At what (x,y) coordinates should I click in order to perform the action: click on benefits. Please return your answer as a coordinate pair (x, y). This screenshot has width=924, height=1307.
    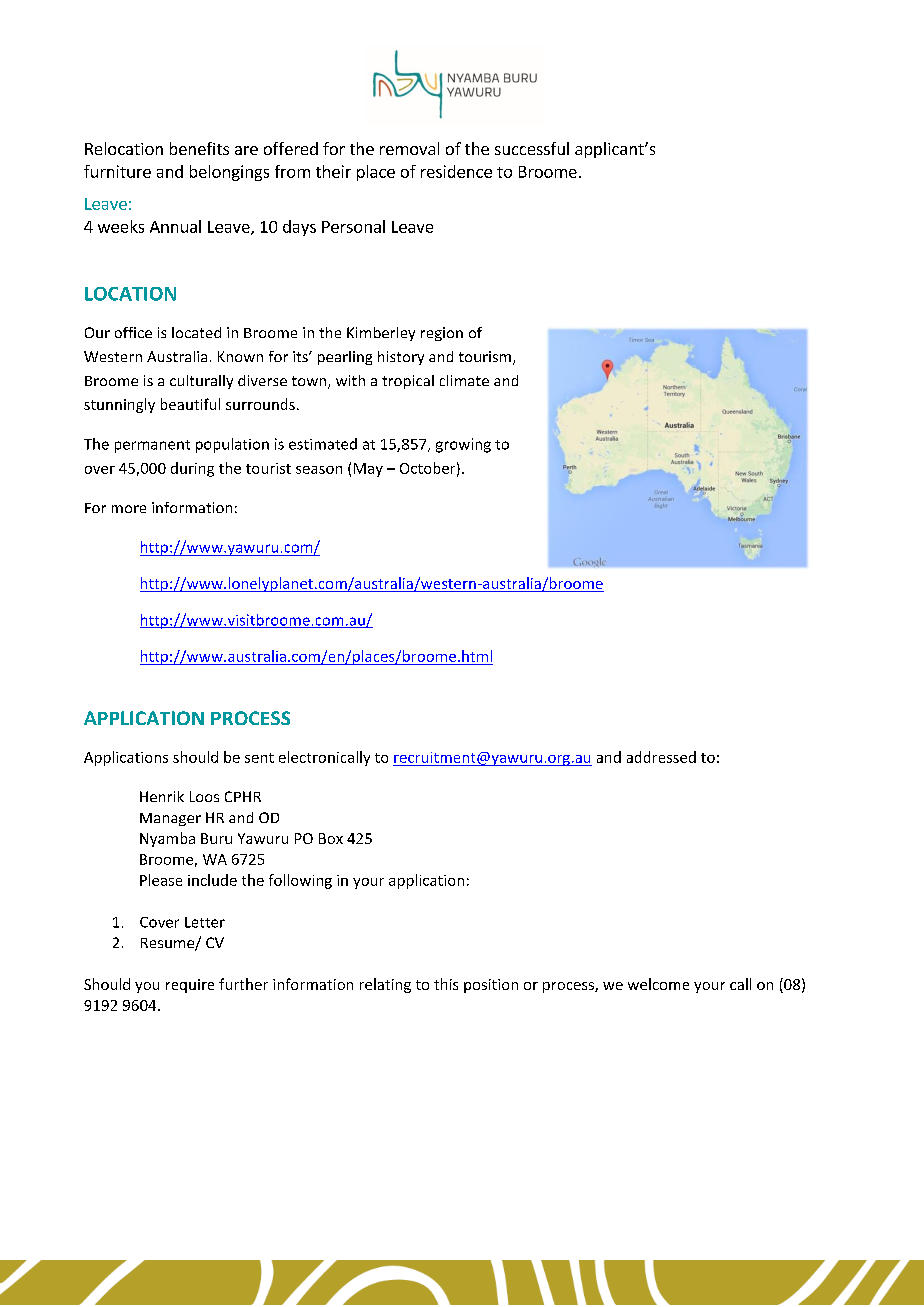
    Looking at the image, I should click on (199, 148).
